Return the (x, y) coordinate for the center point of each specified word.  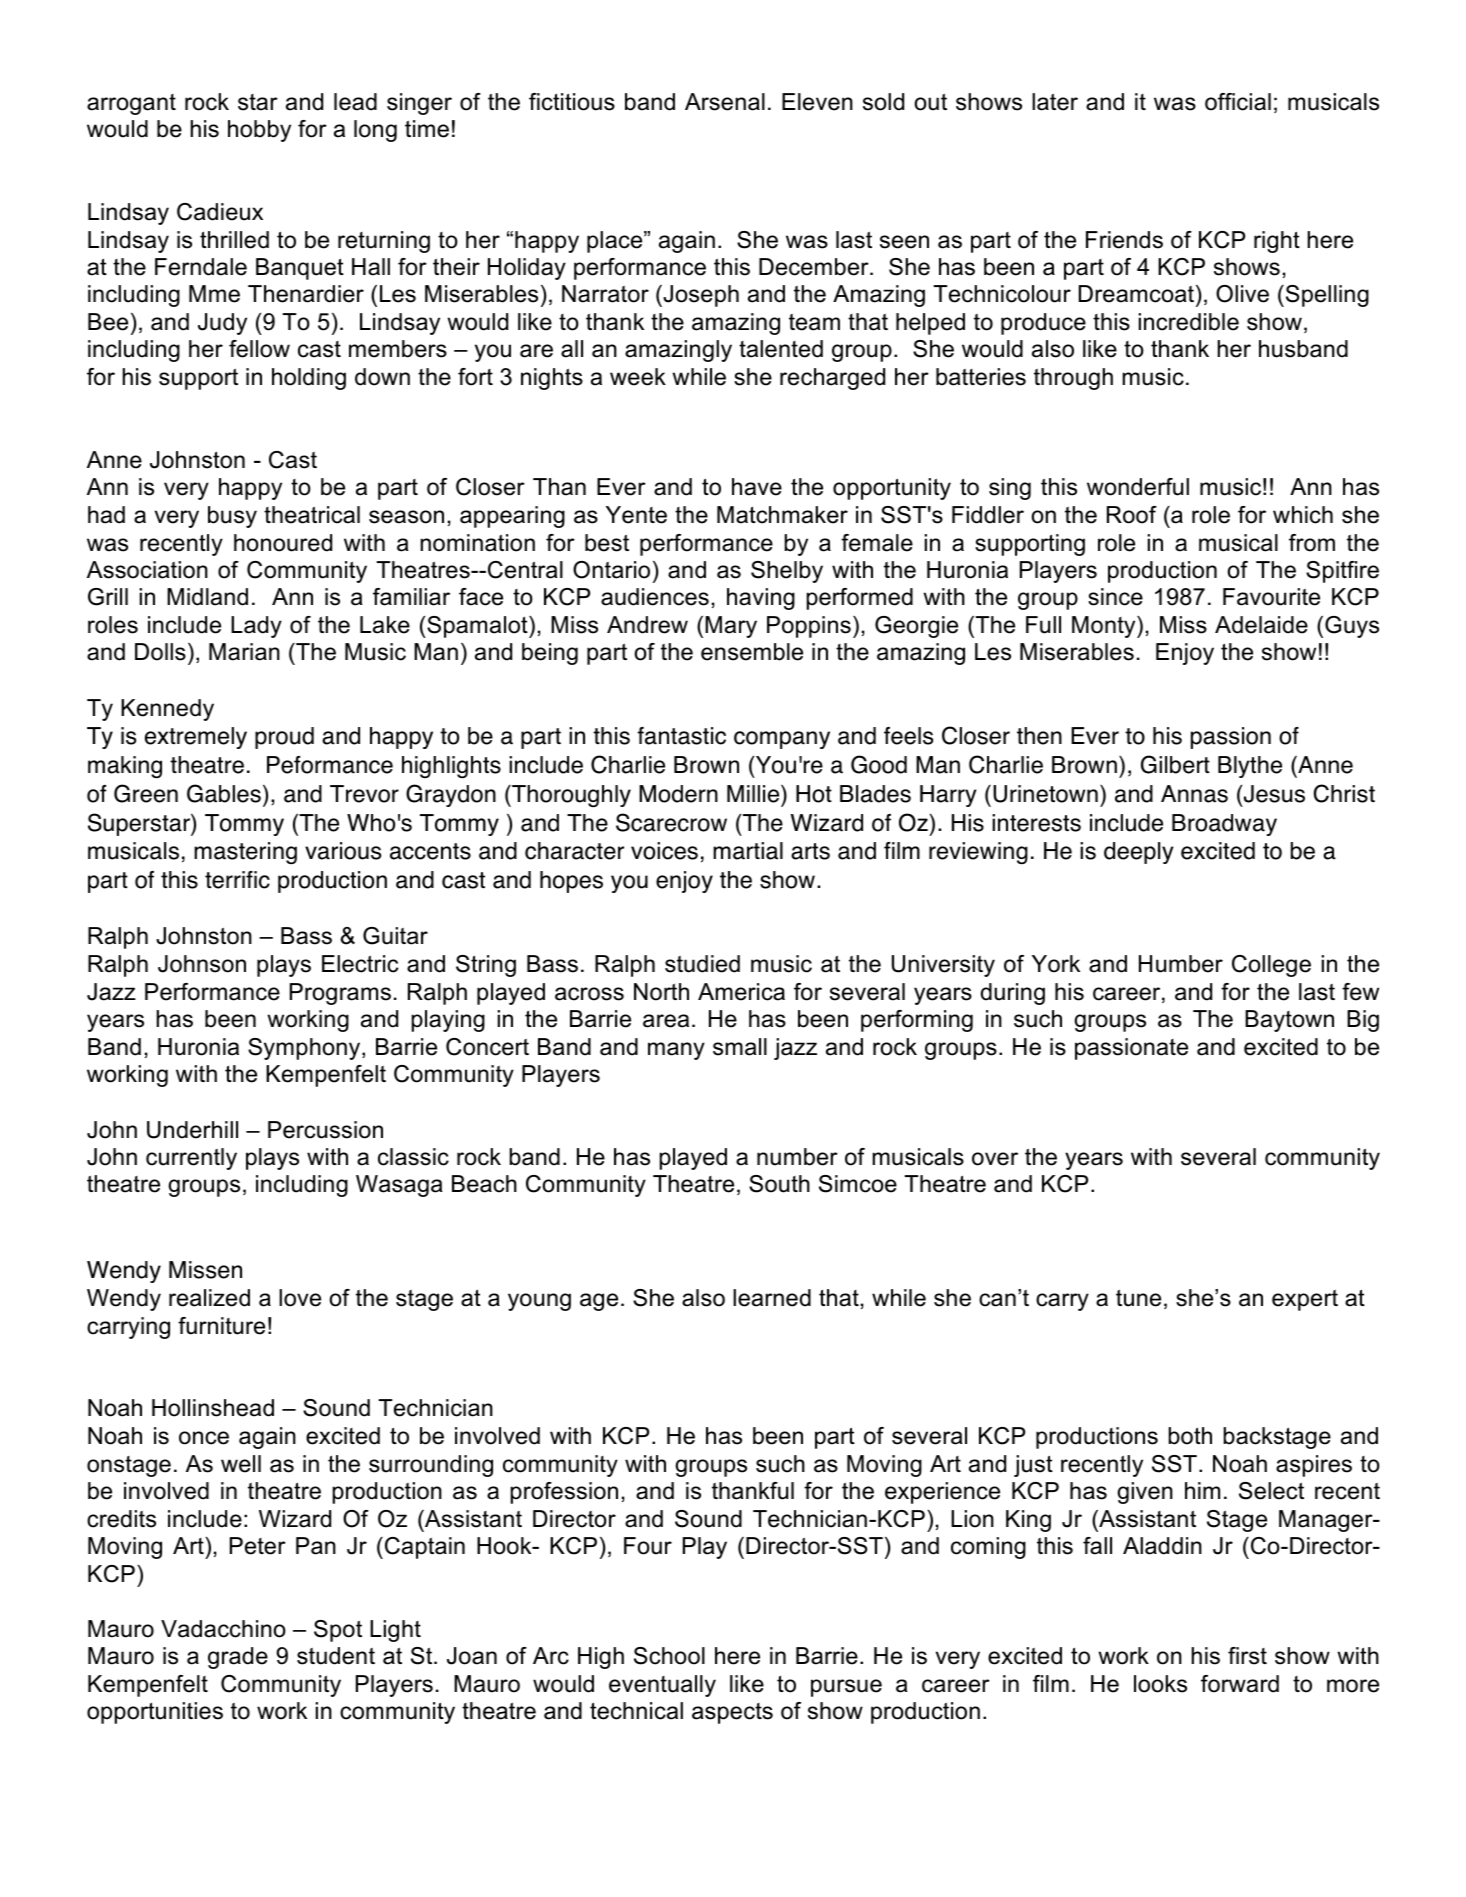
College (1271, 966)
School (669, 1656)
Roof (1132, 515)
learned (772, 1298)
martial (748, 851)
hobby (259, 131)
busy (232, 517)
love (300, 1298)
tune (1138, 1298)
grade (238, 1658)
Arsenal (725, 102)
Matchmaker (782, 515)
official (1238, 102)
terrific (237, 880)
